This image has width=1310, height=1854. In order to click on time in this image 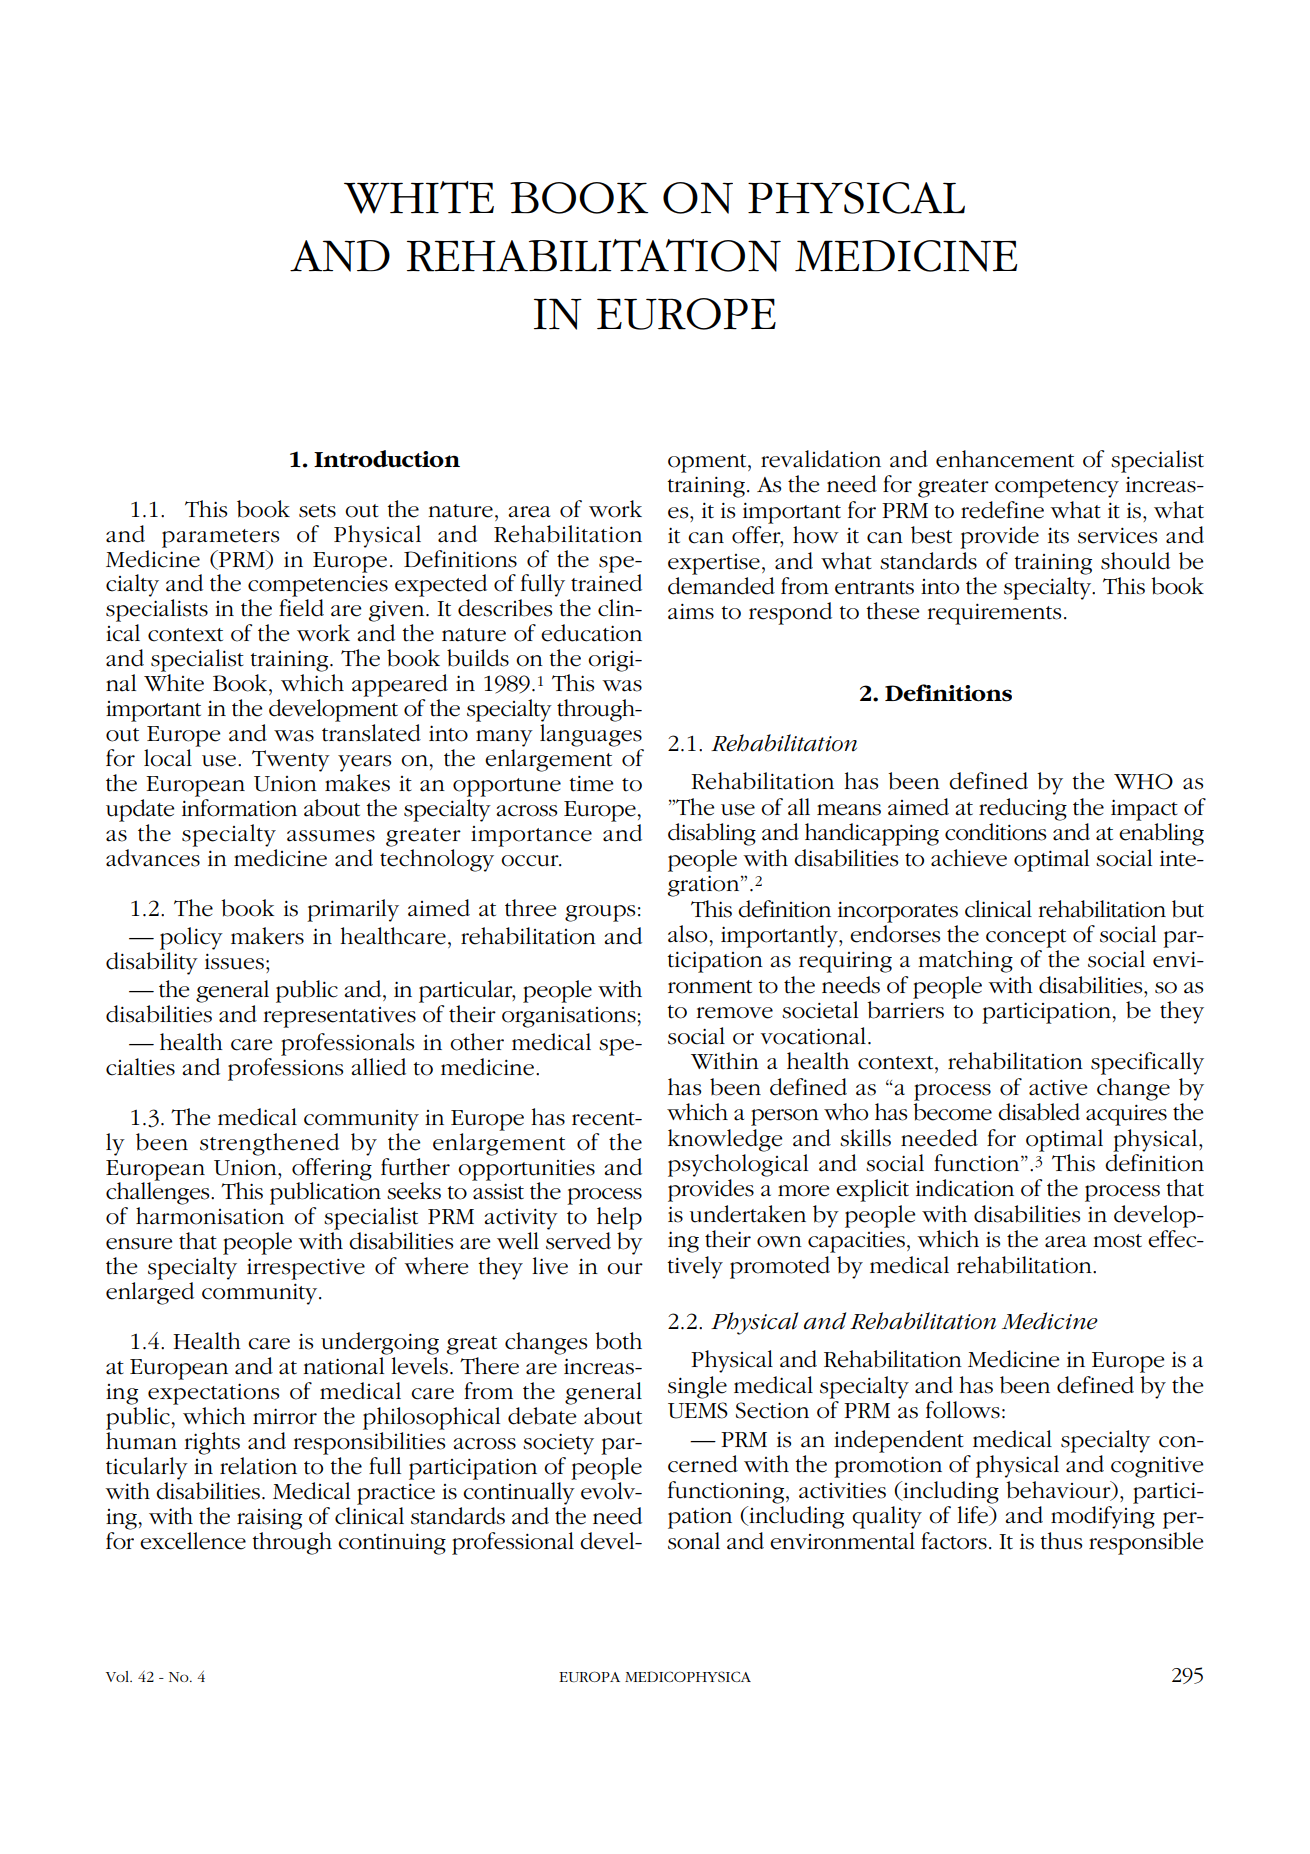, I will do `click(591, 783)`.
